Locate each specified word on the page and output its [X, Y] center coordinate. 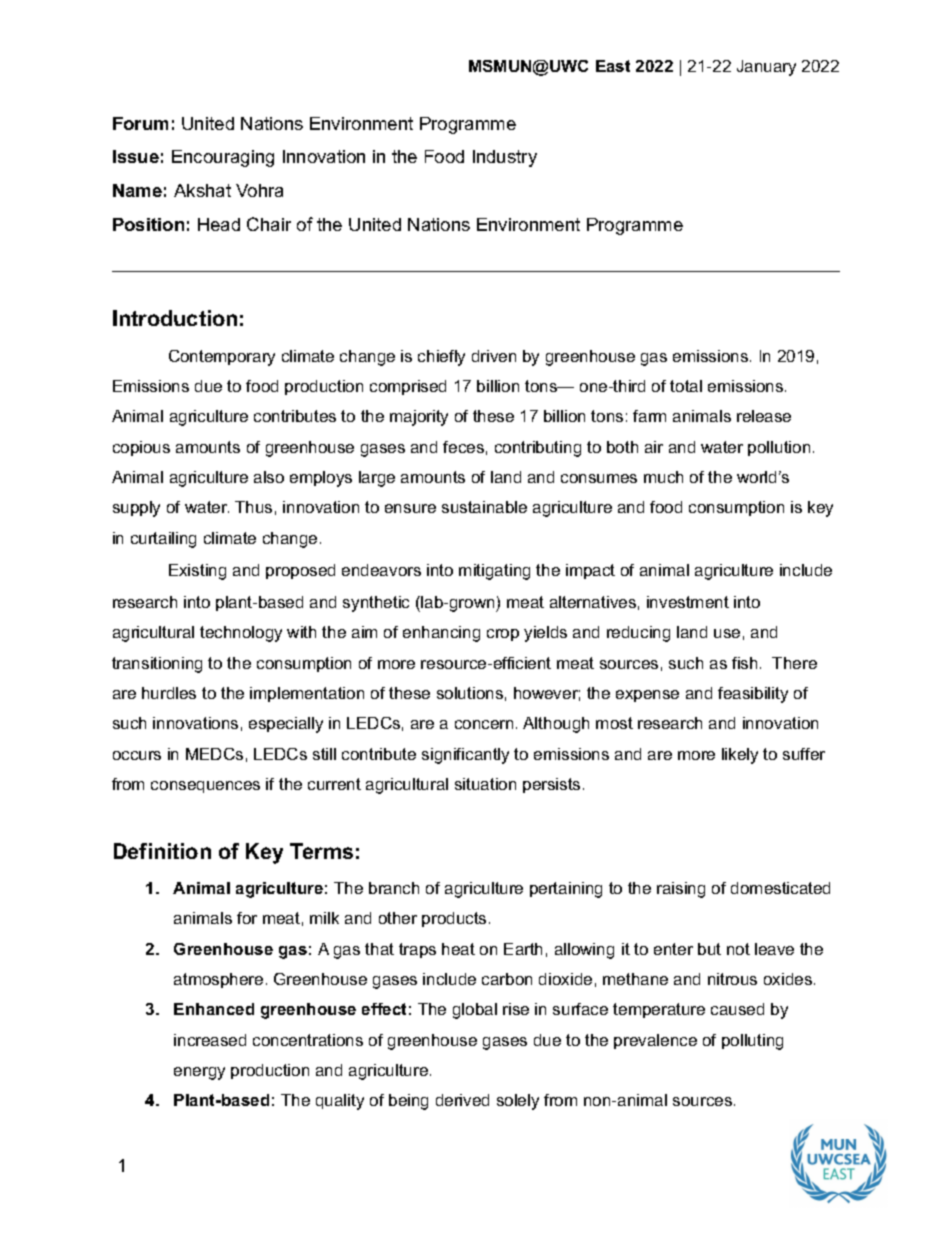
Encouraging [223, 158]
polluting [752, 1042]
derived [462, 1100]
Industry [505, 158]
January [766, 68]
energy [199, 1073]
